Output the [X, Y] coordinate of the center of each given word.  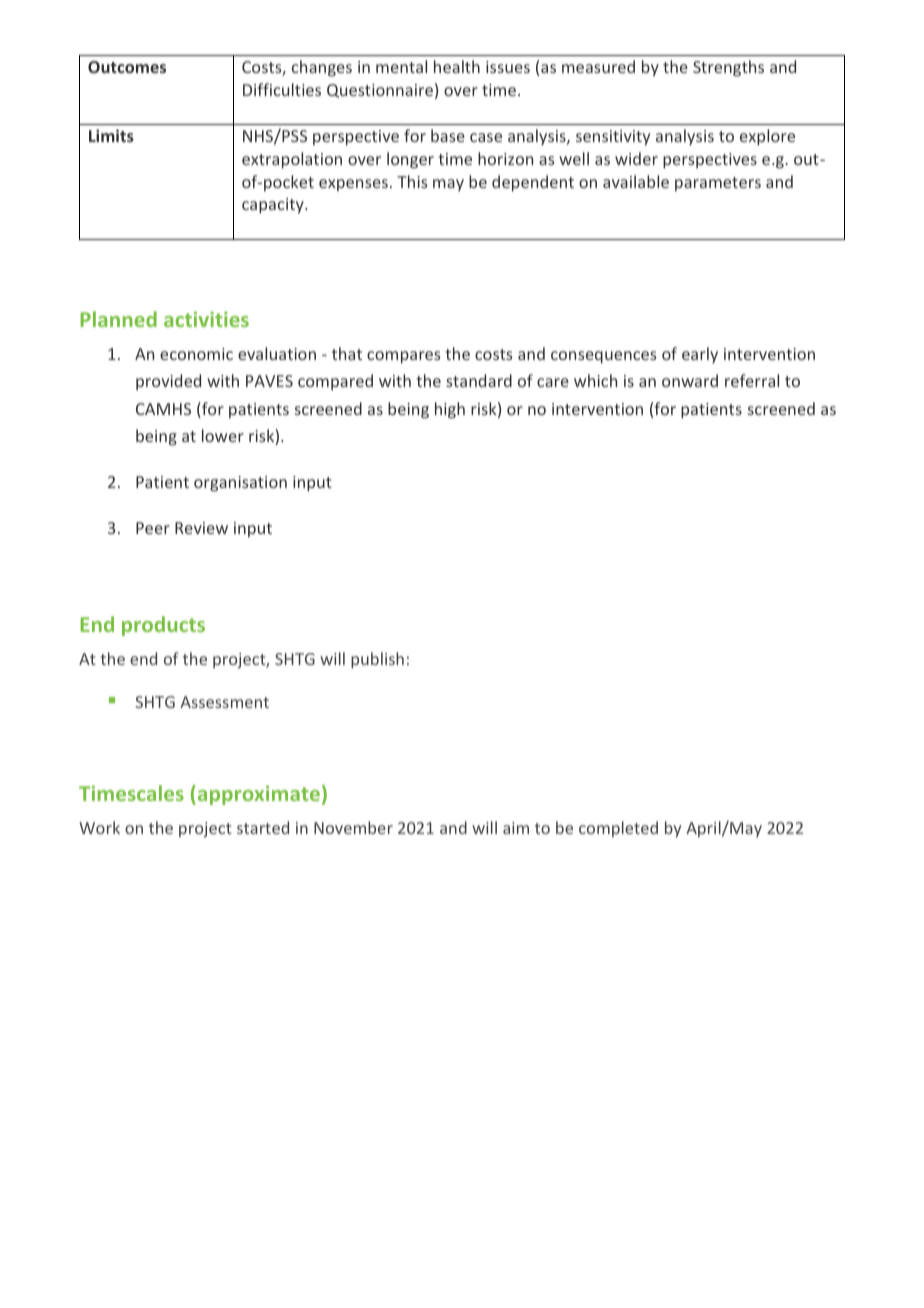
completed [618, 829]
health [457, 66]
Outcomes [127, 67]
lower [223, 435]
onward [690, 380]
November [353, 827]
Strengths [728, 68]
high [450, 410]
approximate [257, 795]
